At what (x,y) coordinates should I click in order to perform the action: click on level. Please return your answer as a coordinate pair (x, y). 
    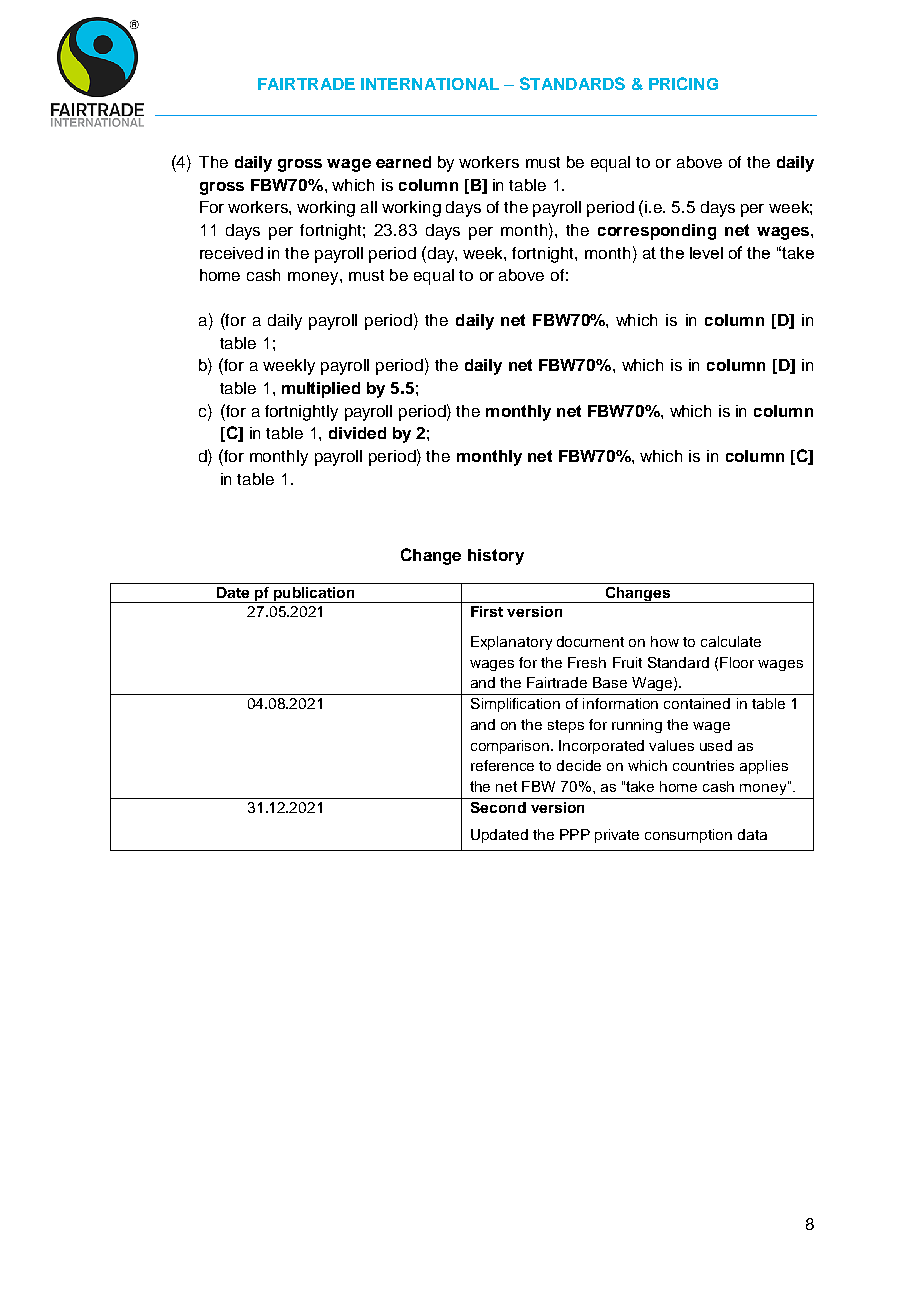
    Looking at the image, I should click on (706, 253).
